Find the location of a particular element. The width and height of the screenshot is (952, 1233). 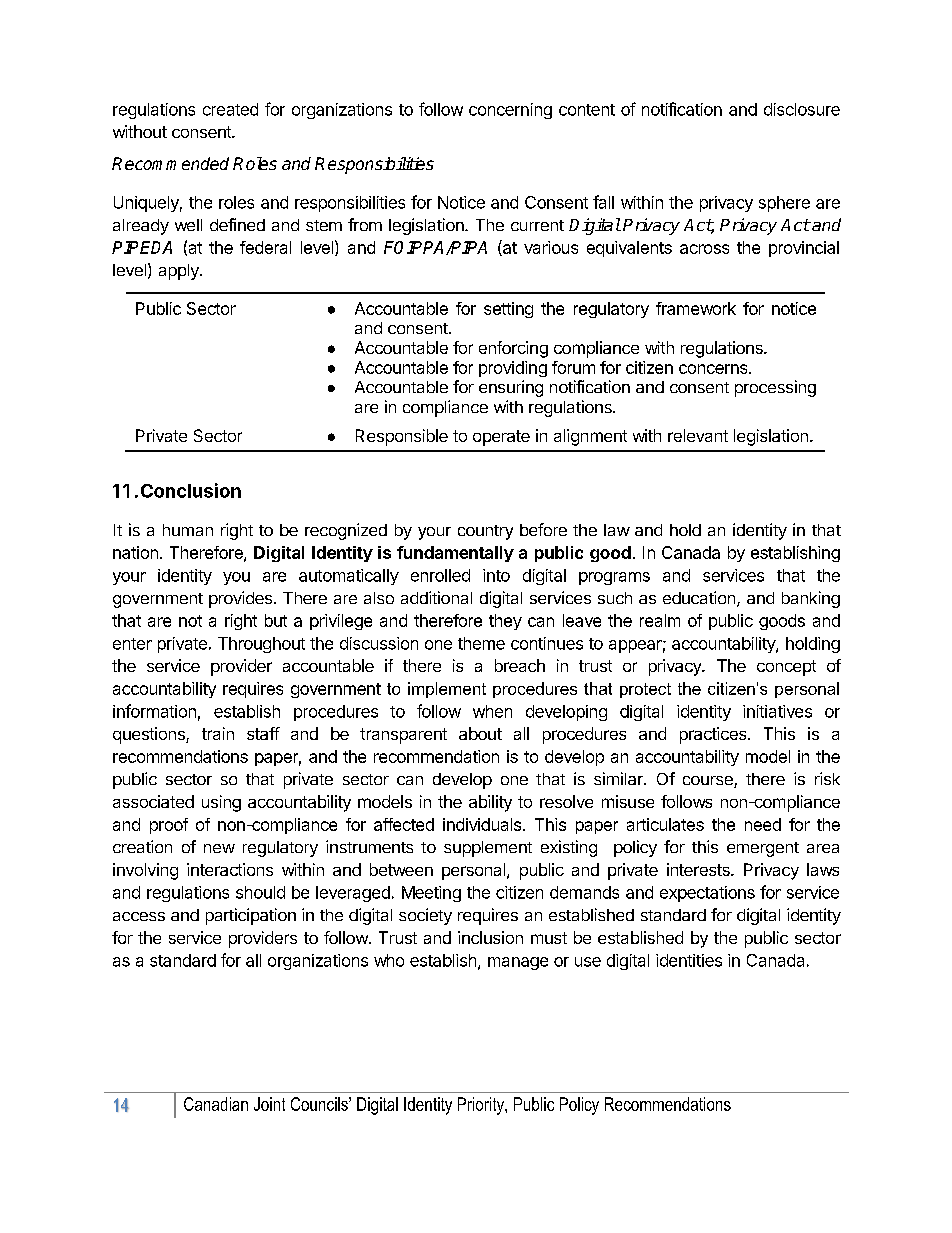

they is located at coordinates (505, 622).
